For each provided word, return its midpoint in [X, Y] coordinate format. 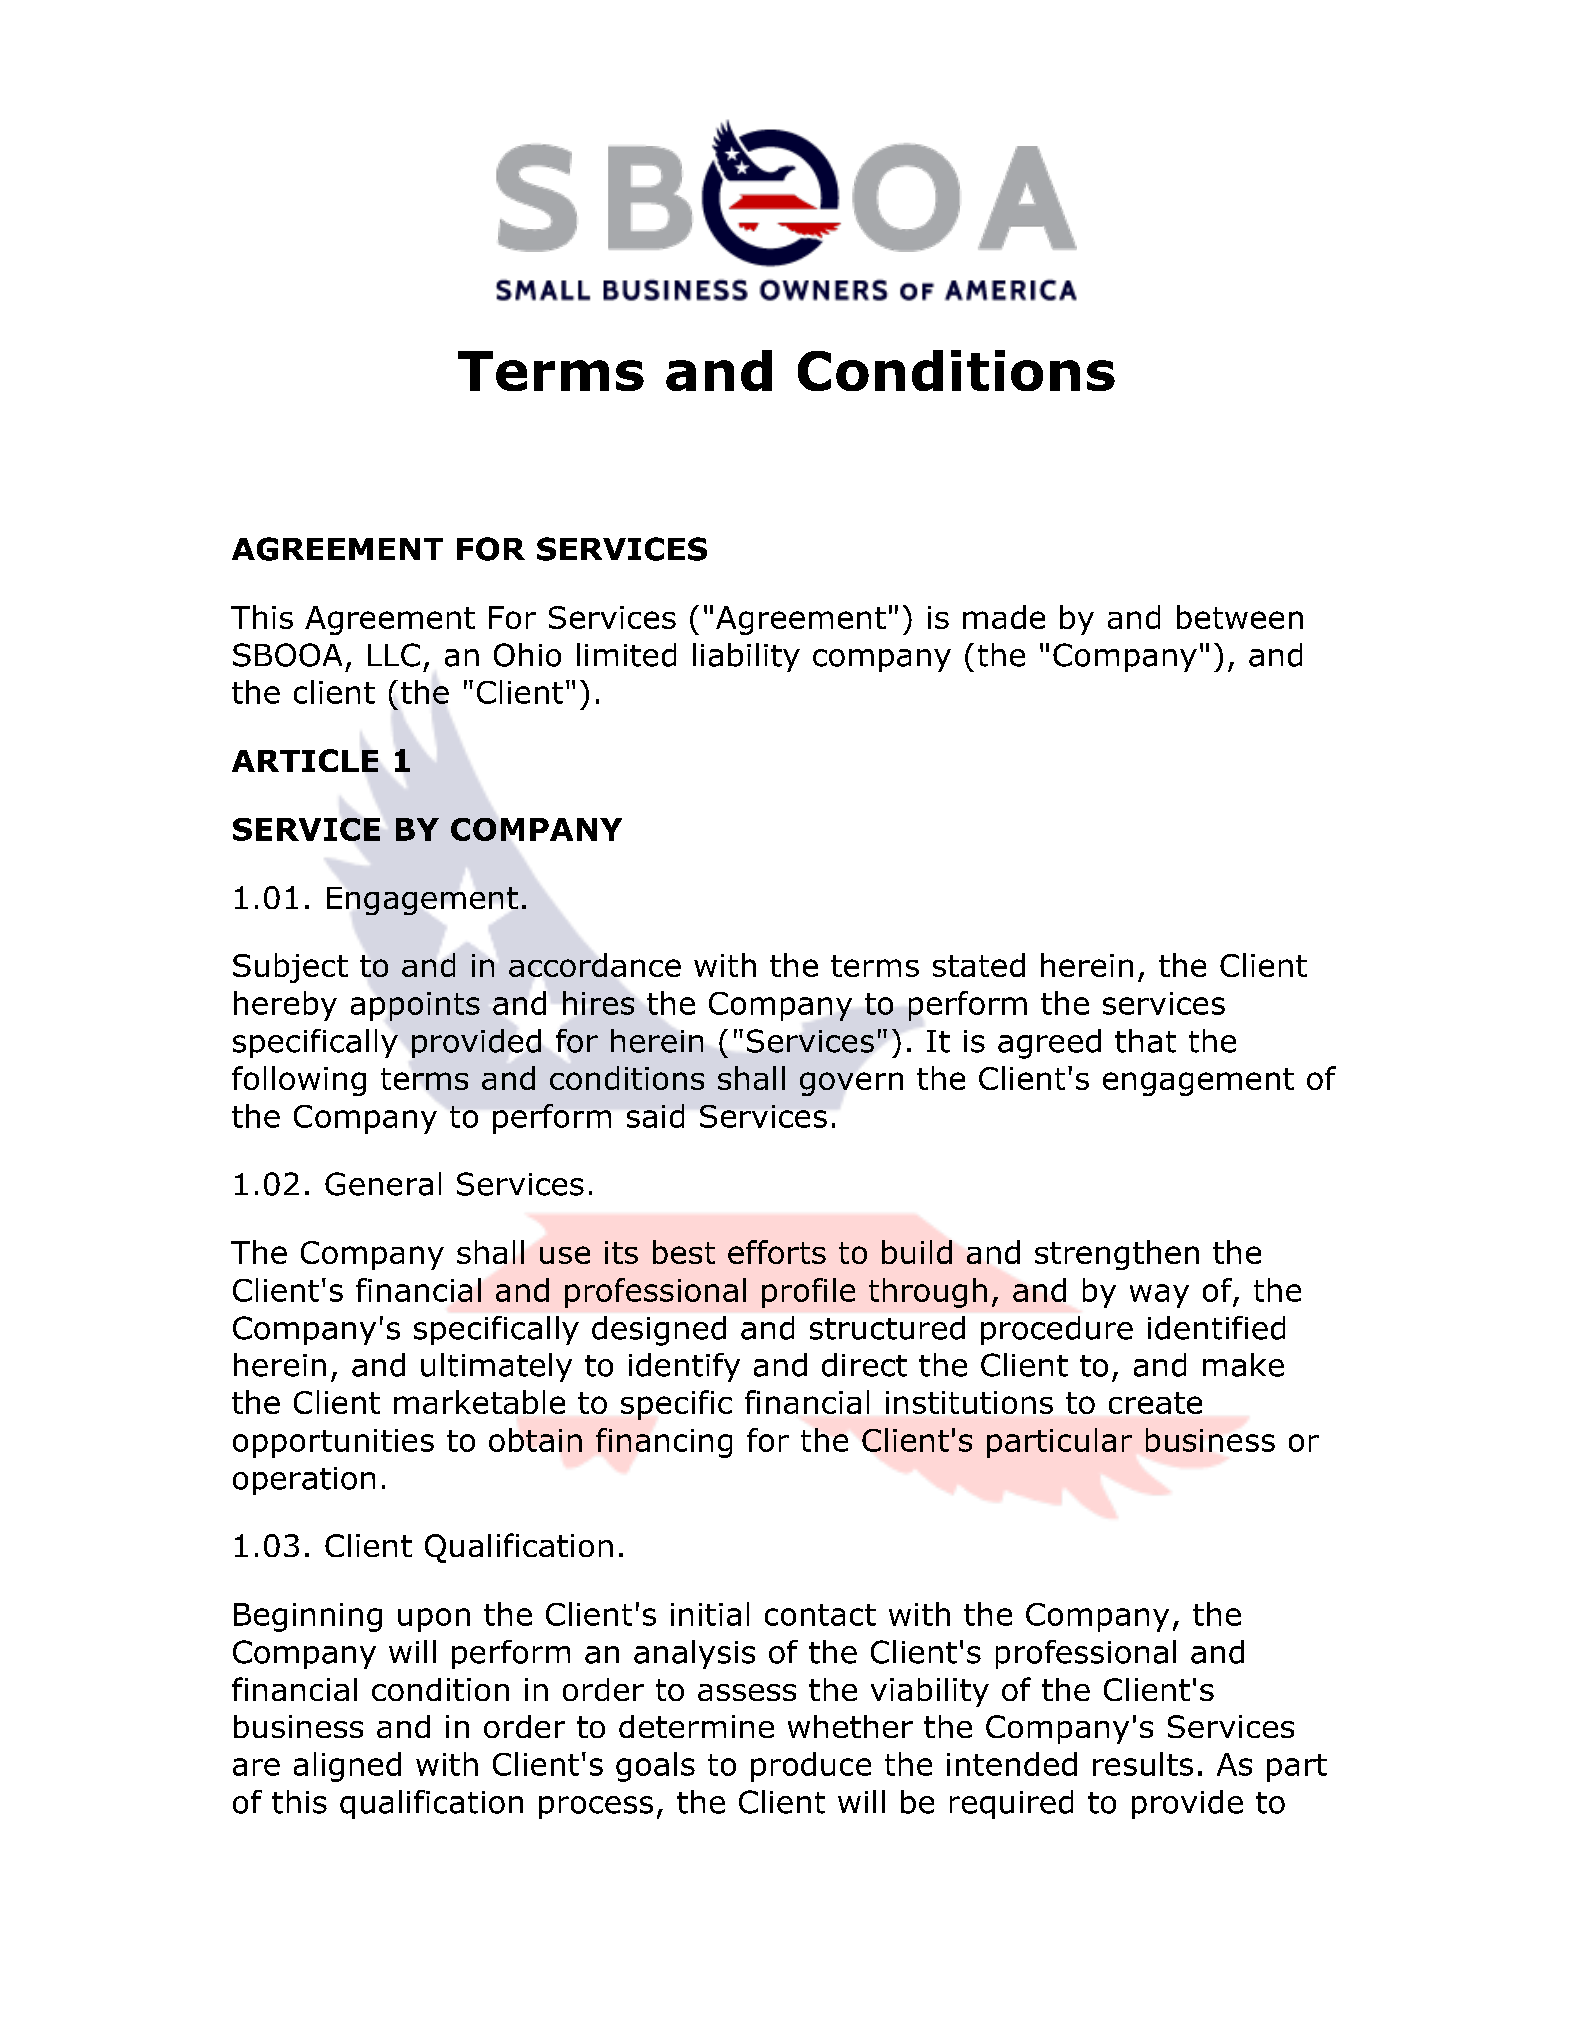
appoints [415, 1006]
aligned [347, 1767]
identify [684, 1367]
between [1240, 617]
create [1155, 1403]
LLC [394, 655]
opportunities [333, 1443]
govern [851, 1084]
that [1145, 1041]
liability [746, 657]
